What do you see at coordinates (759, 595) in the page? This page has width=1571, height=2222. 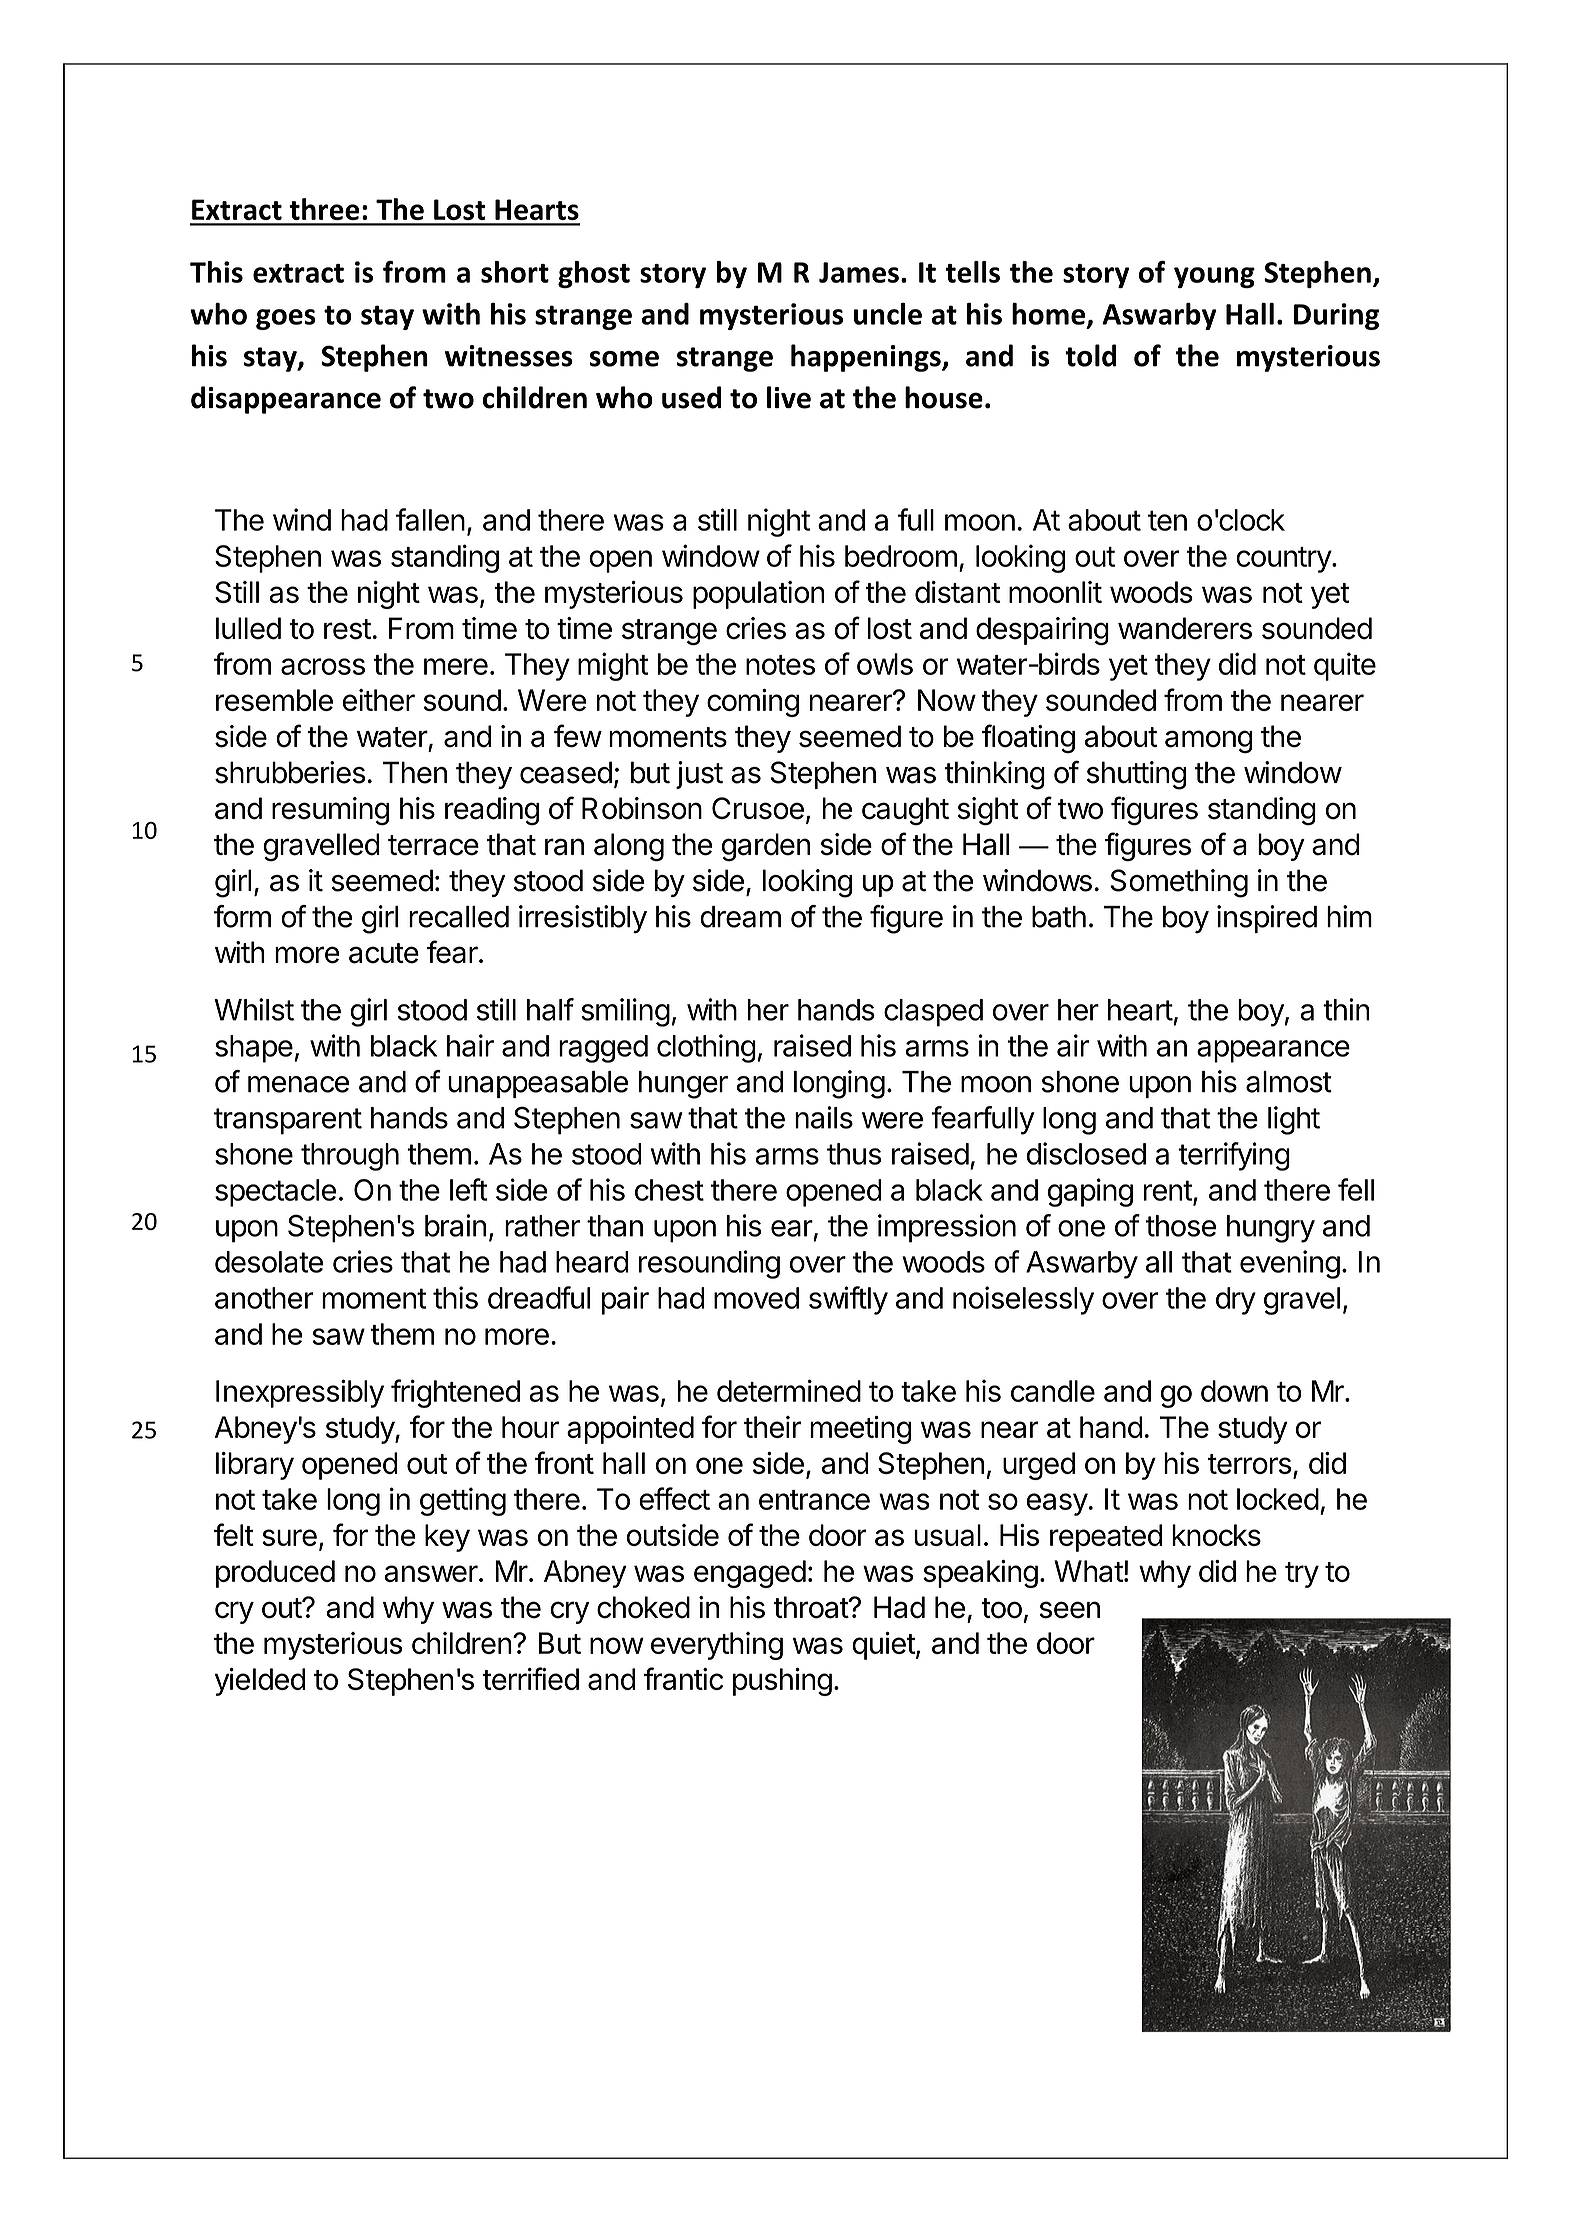 I see `population` at bounding box center [759, 595].
